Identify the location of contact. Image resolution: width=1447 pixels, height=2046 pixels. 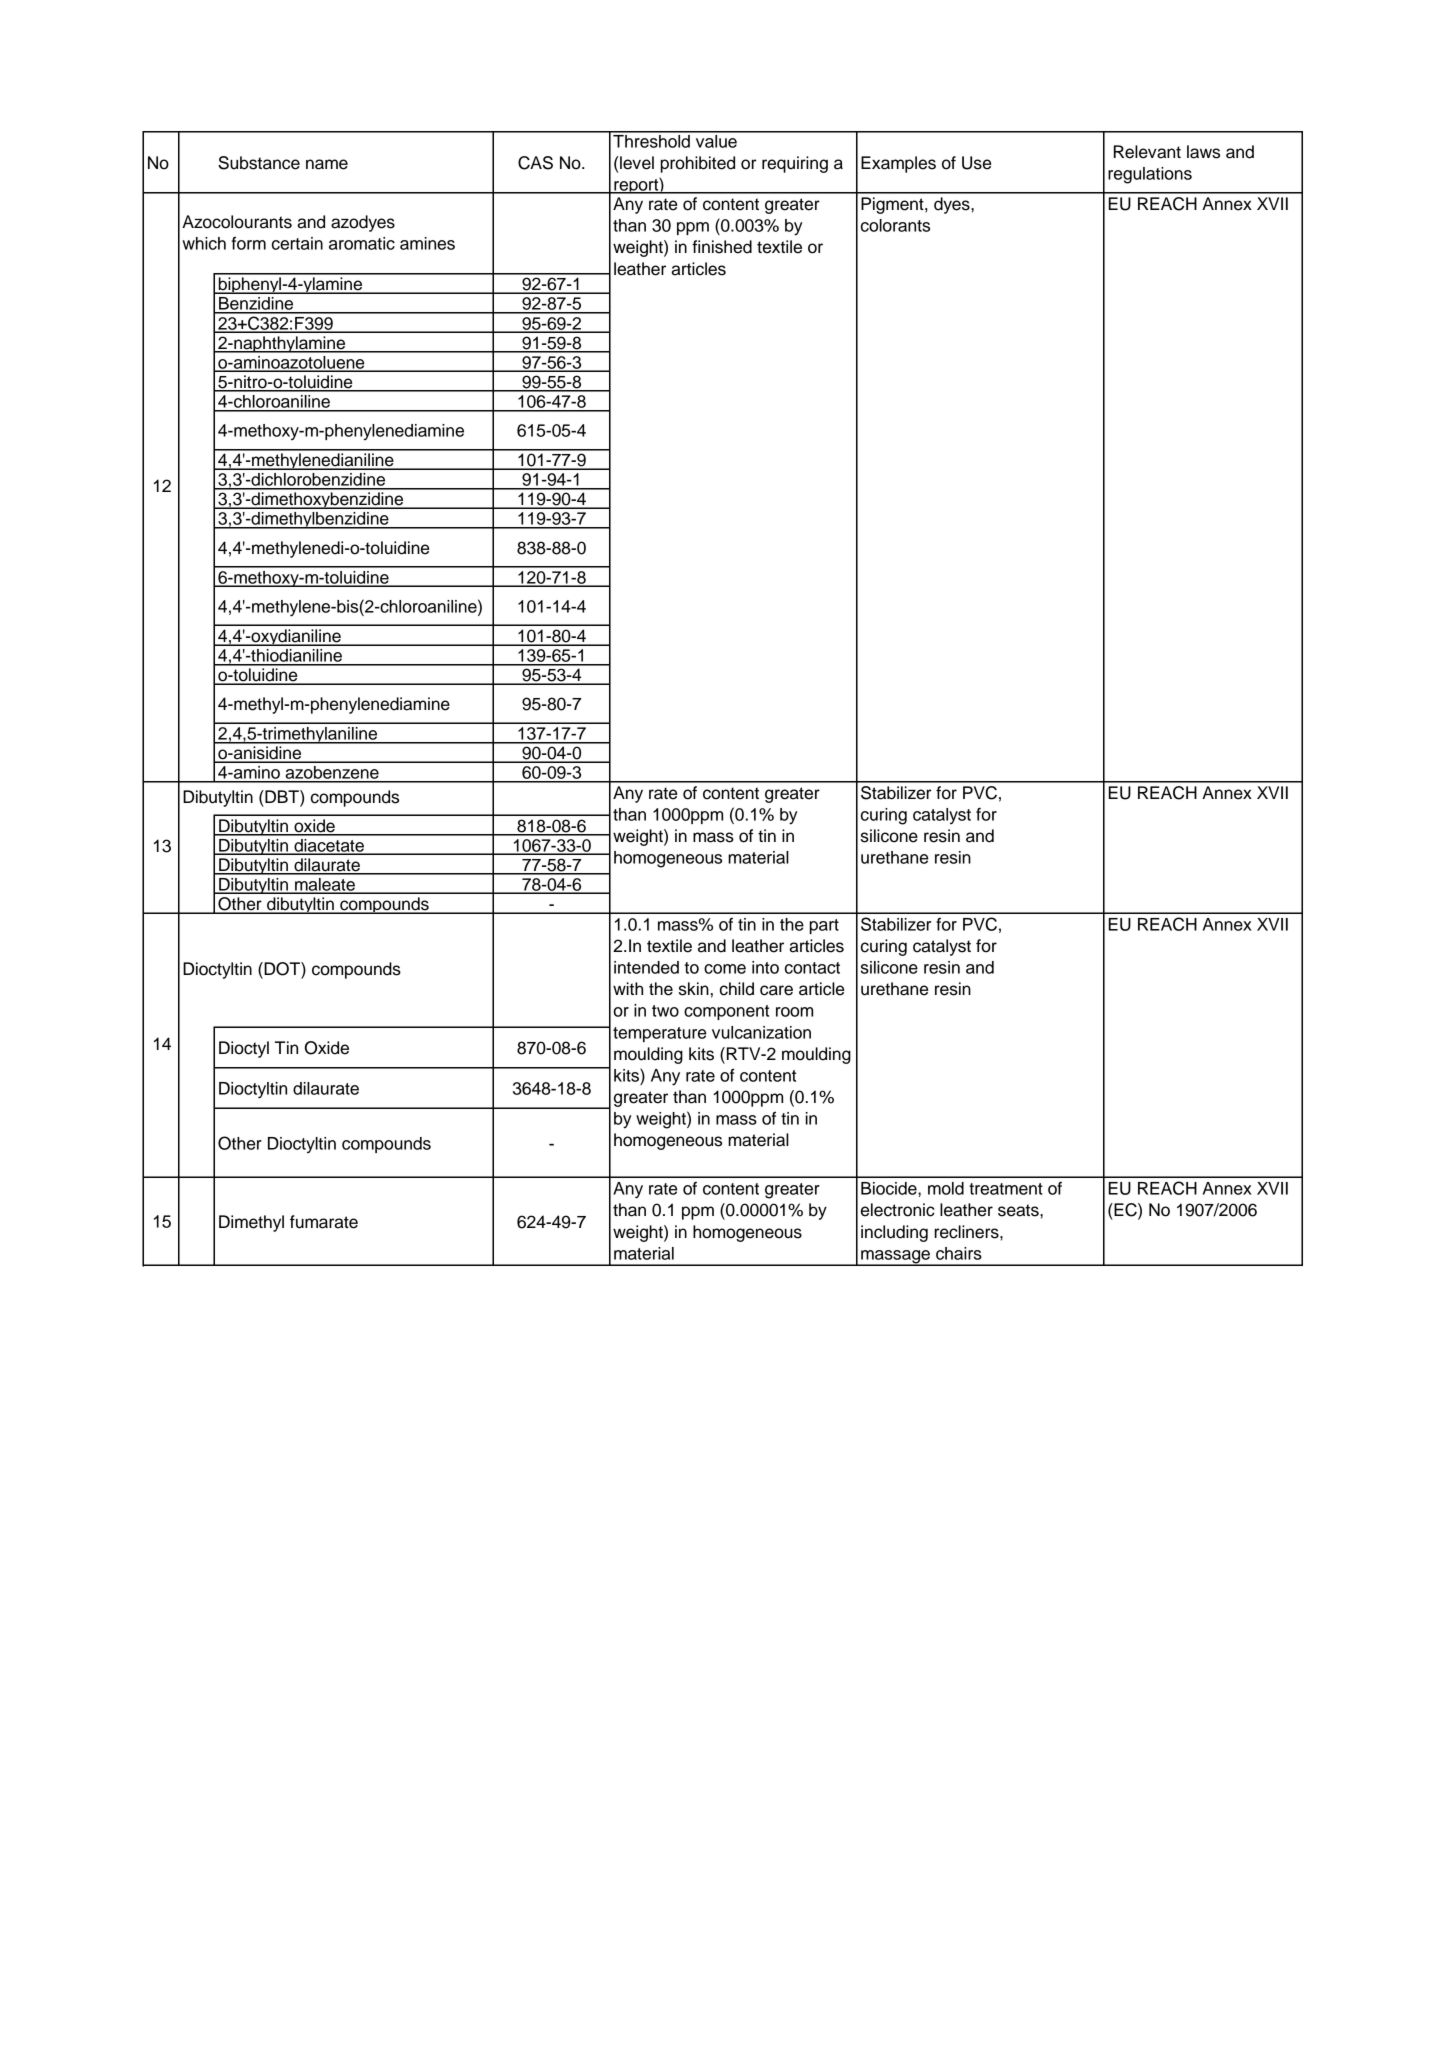
(812, 968).
